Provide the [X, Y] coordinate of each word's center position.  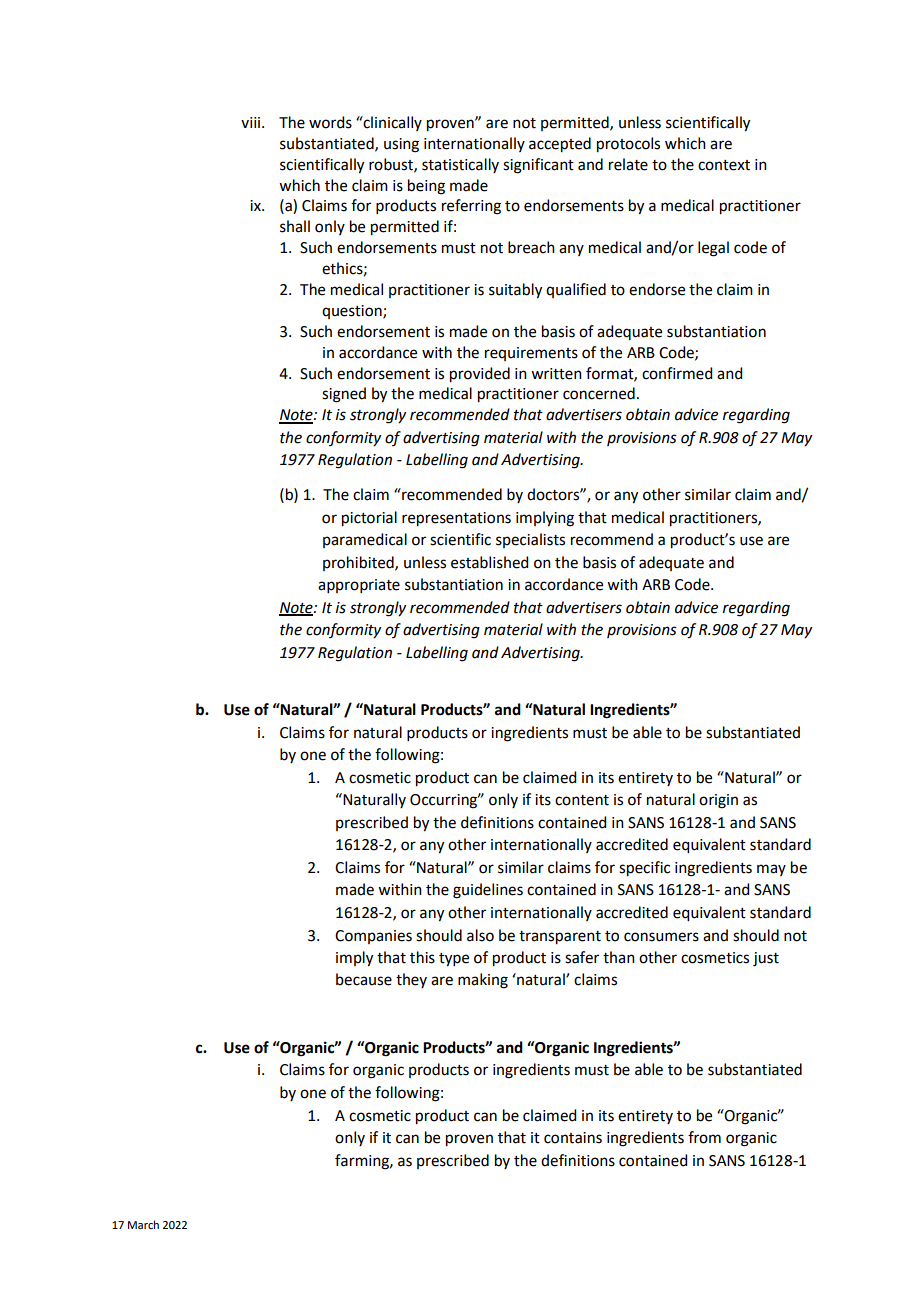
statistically [460, 165]
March [143, 1224]
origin [718, 801]
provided [480, 375]
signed [344, 395]
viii [252, 122]
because [364, 979]
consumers [661, 937]
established [489, 562]
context [724, 165]
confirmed [677, 373]
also [480, 935]
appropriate [359, 586]
